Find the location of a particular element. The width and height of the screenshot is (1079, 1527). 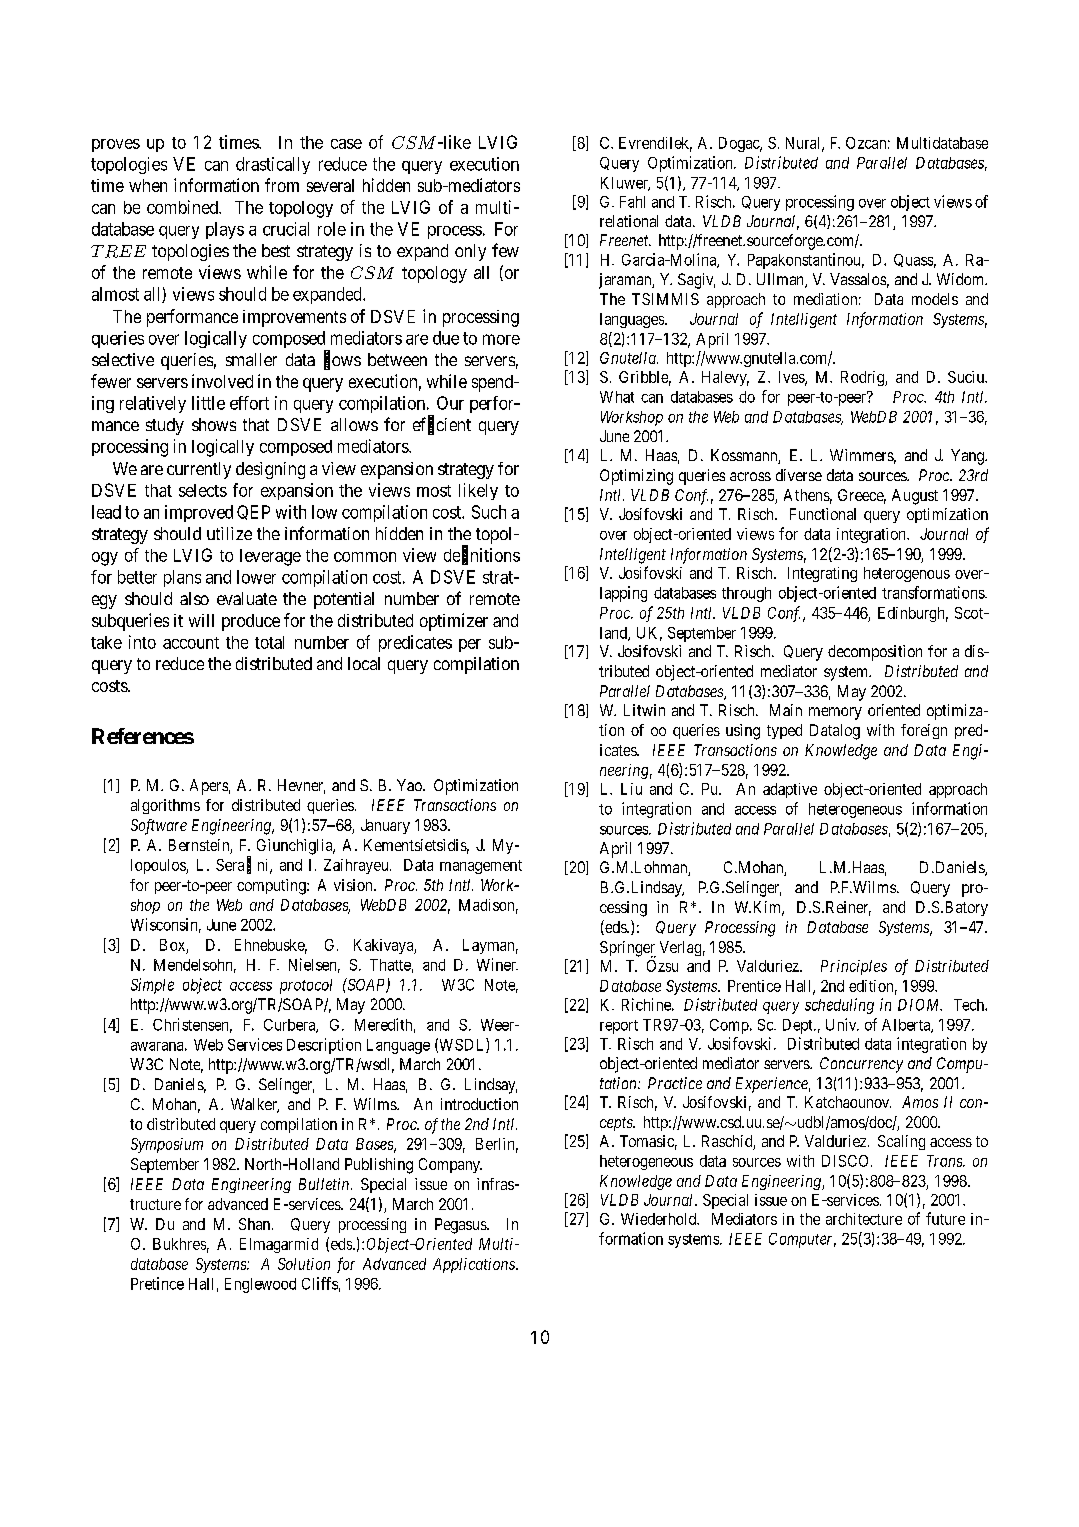

architecture is located at coordinates (864, 1219).
